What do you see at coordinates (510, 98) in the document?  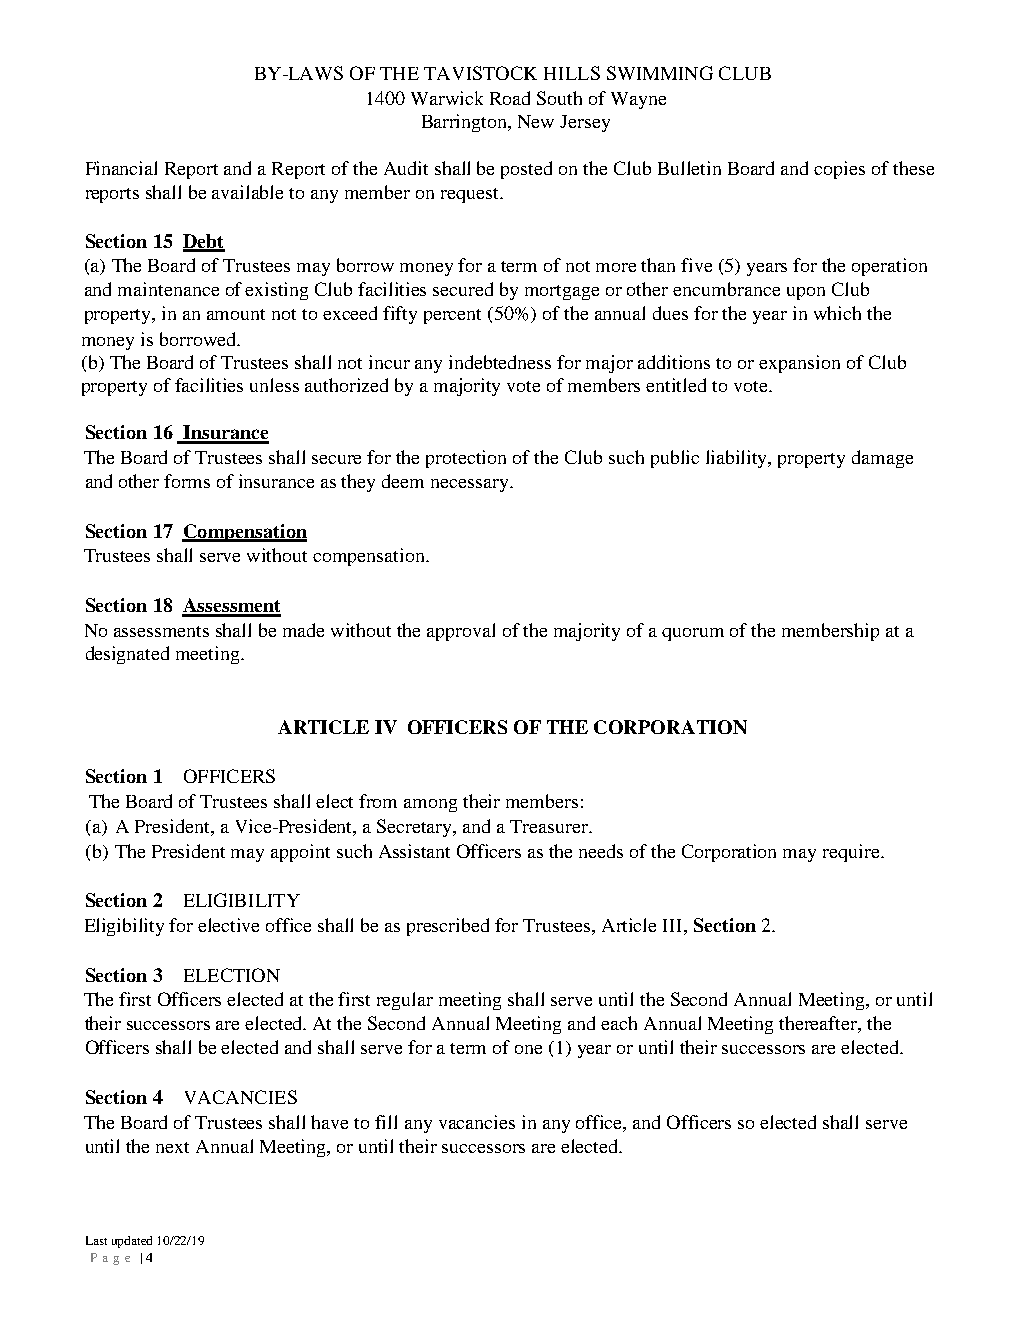 I see `Road` at bounding box center [510, 98].
